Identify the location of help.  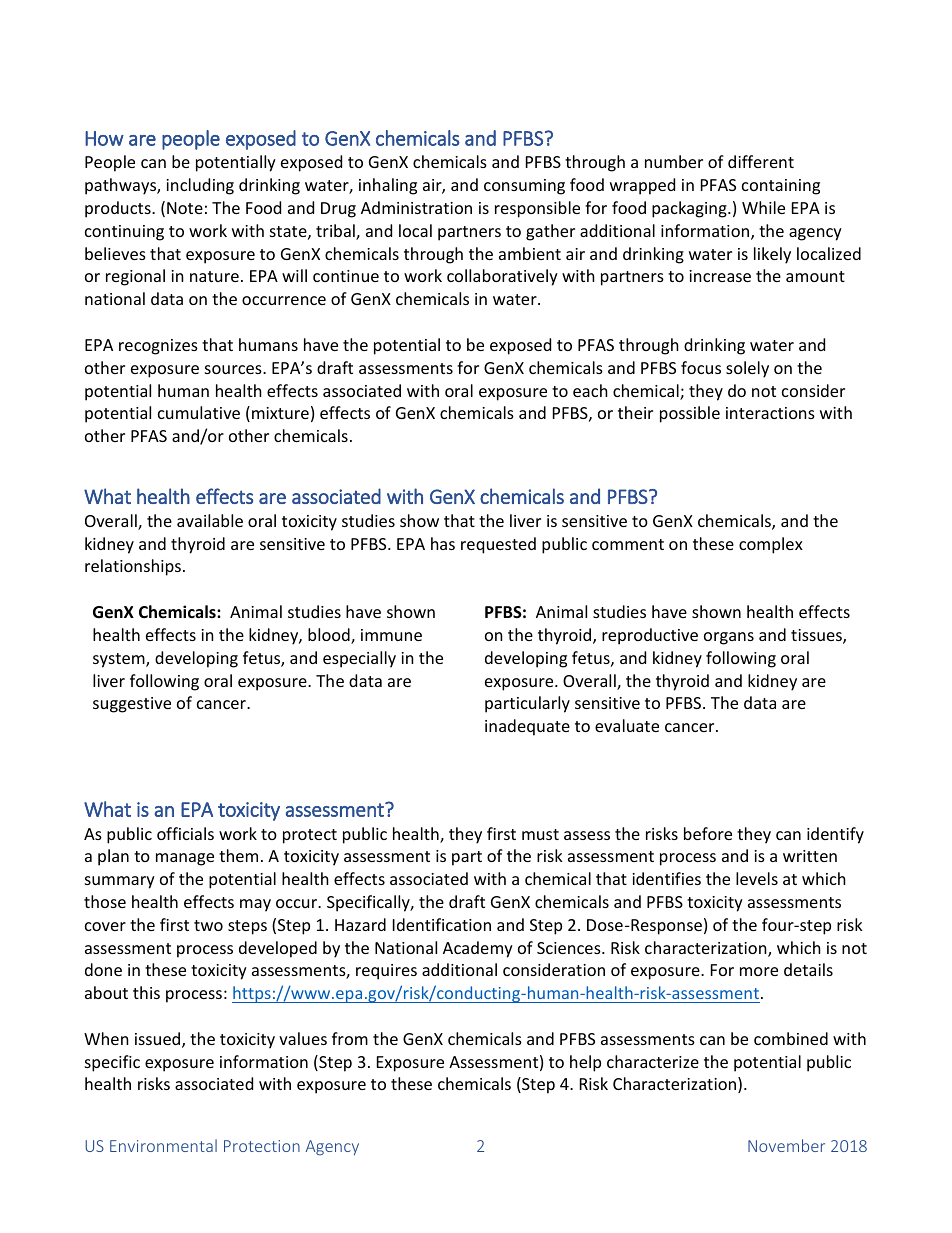
(585, 1063).
